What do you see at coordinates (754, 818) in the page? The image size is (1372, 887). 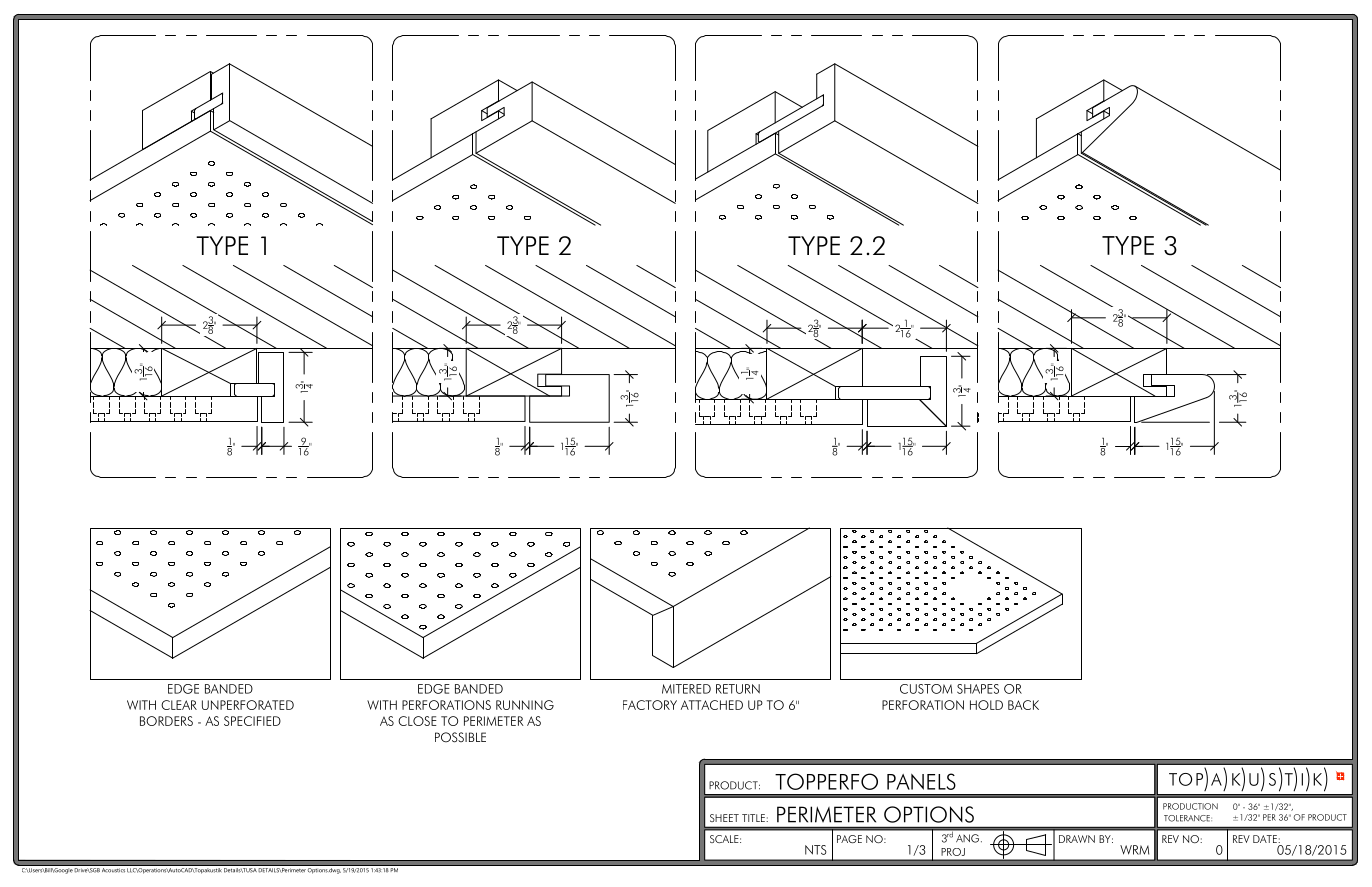 I see `TITLE` at bounding box center [754, 818].
